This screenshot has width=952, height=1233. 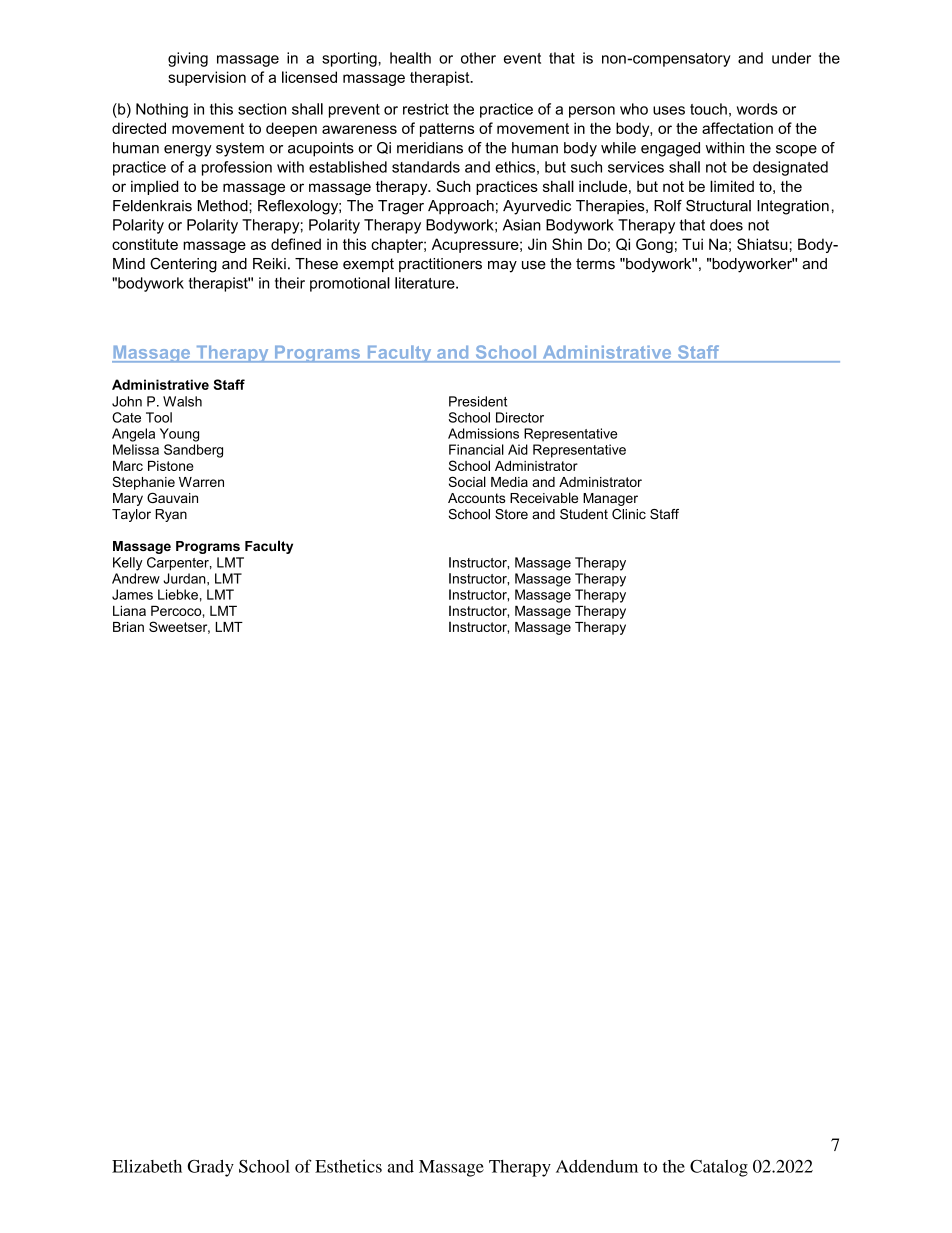 What do you see at coordinates (128, 627) in the screenshot?
I see `Brian` at bounding box center [128, 627].
